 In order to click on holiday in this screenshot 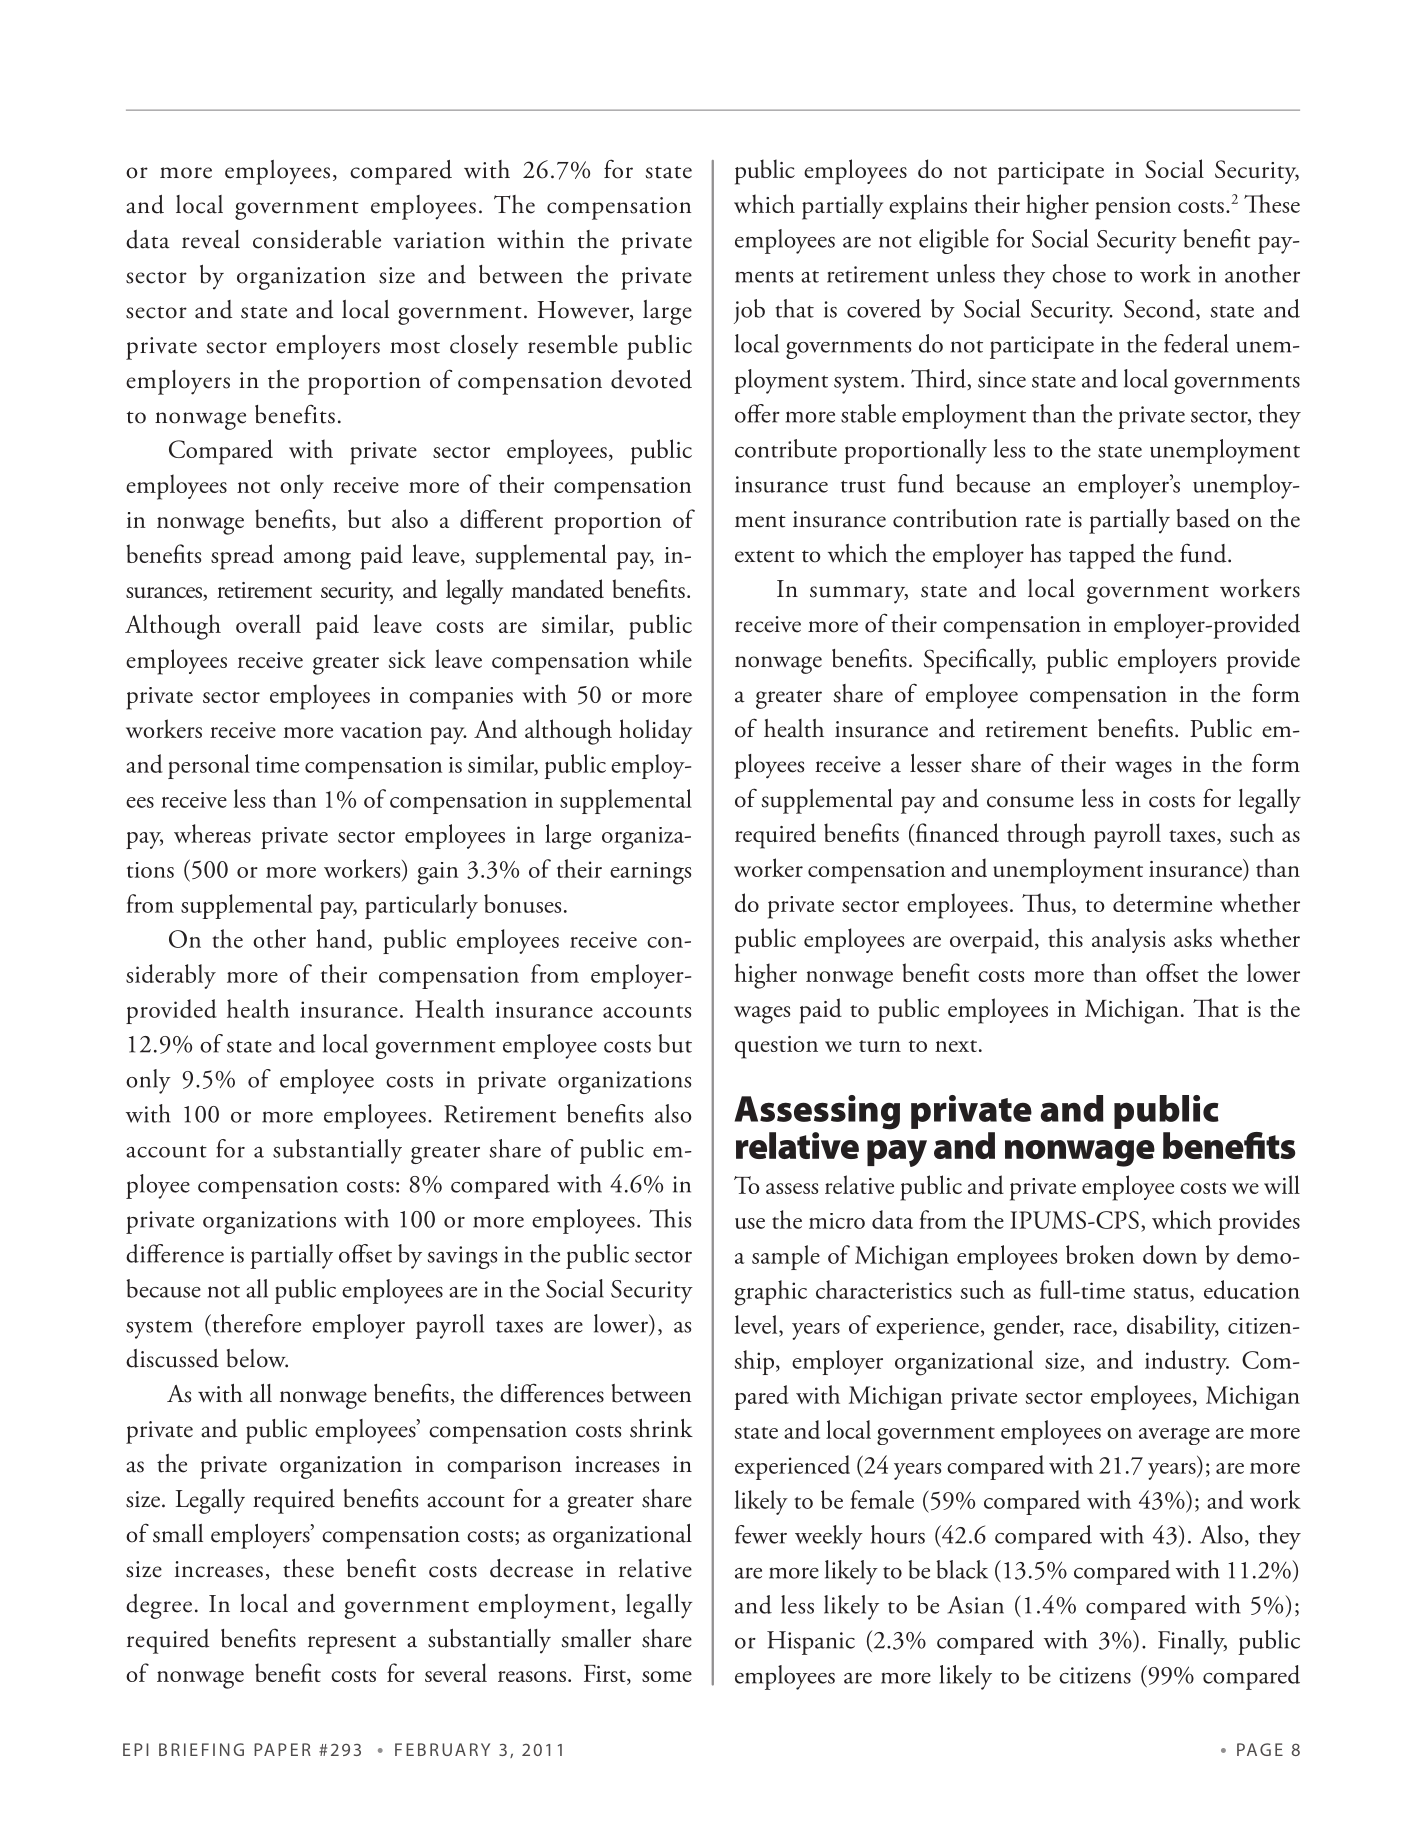, I will do `click(655, 731)`.
